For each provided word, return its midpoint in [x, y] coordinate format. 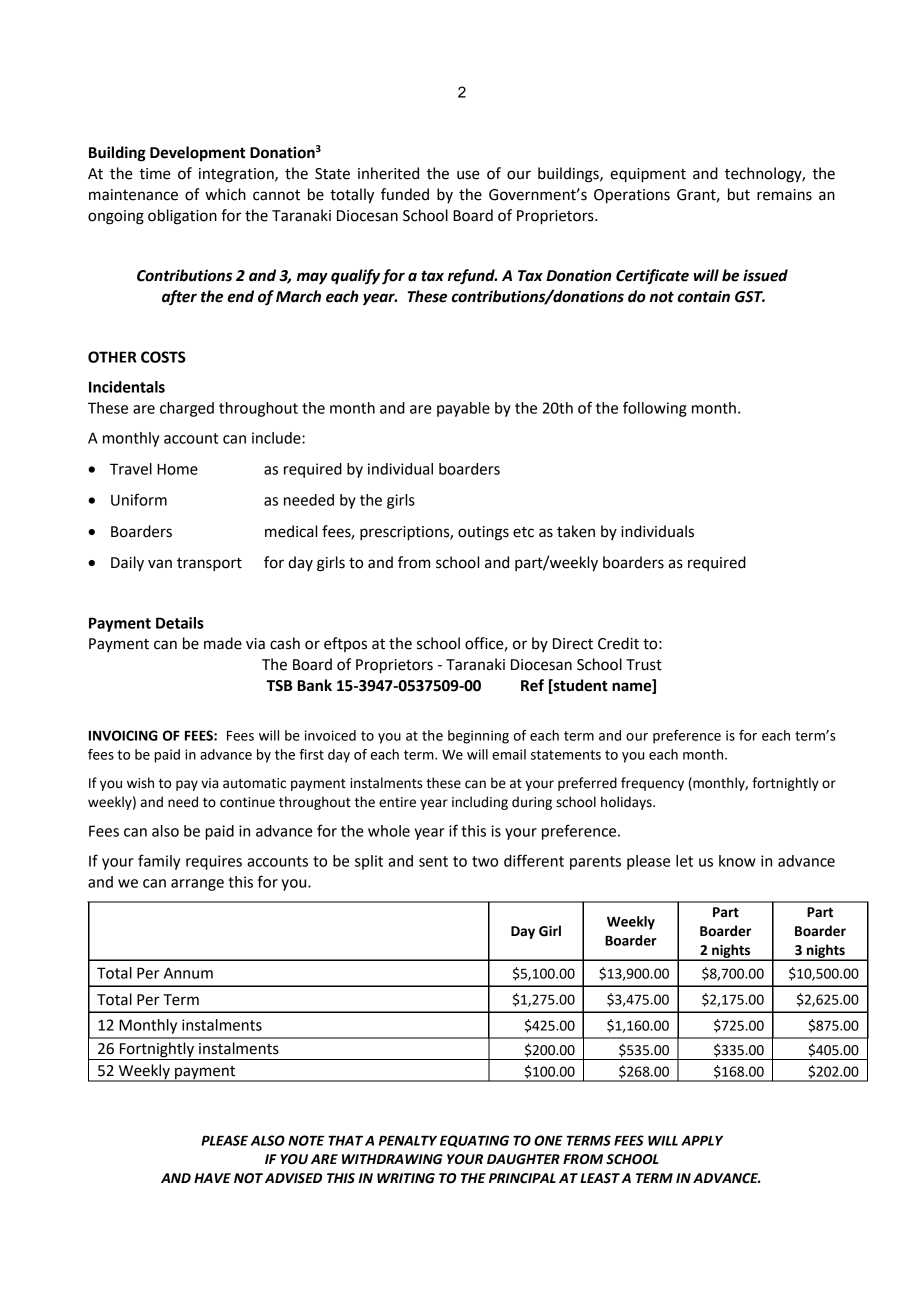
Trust [644, 665]
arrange [197, 885]
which [225, 194]
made [223, 643]
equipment [648, 175]
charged [187, 409]
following [655, 409]
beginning [478, 737]
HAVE [212, 1178]
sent [433, 861]
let [684, 861]
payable [463, 409]
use [468, 175]
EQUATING [474, 1141]
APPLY [702, 1141]
